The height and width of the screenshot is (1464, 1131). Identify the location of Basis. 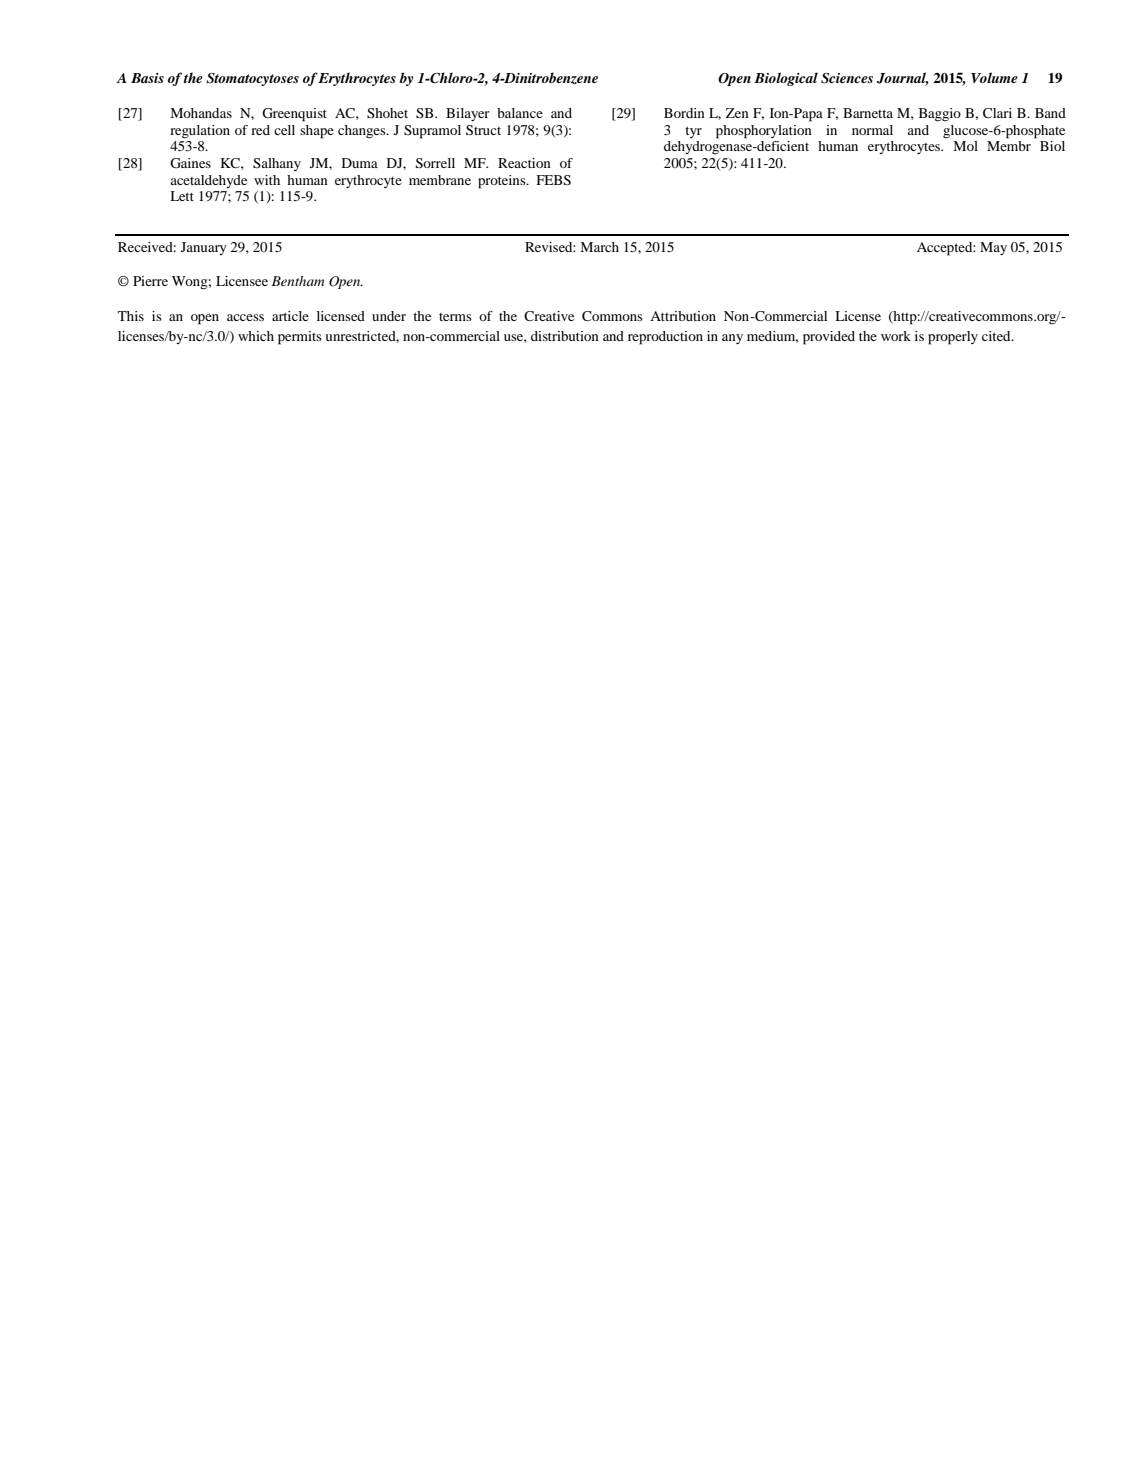
(147, 78).
